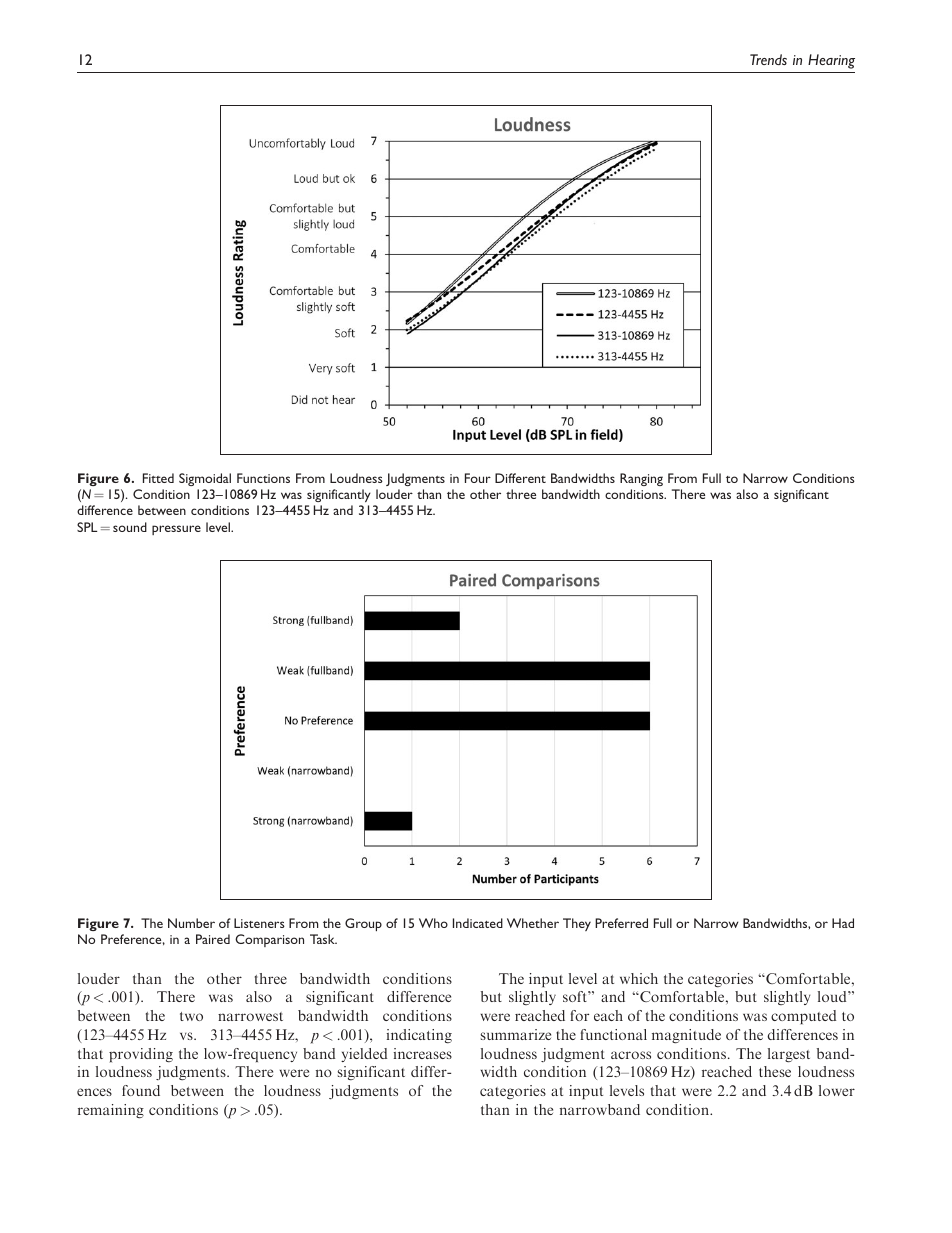 Image resolution: width=952 pixels, height=1233 pixels. What do you see at coordinates (831, 61) in the image?
I see `Hearing` at bounding box center [831, 61].
